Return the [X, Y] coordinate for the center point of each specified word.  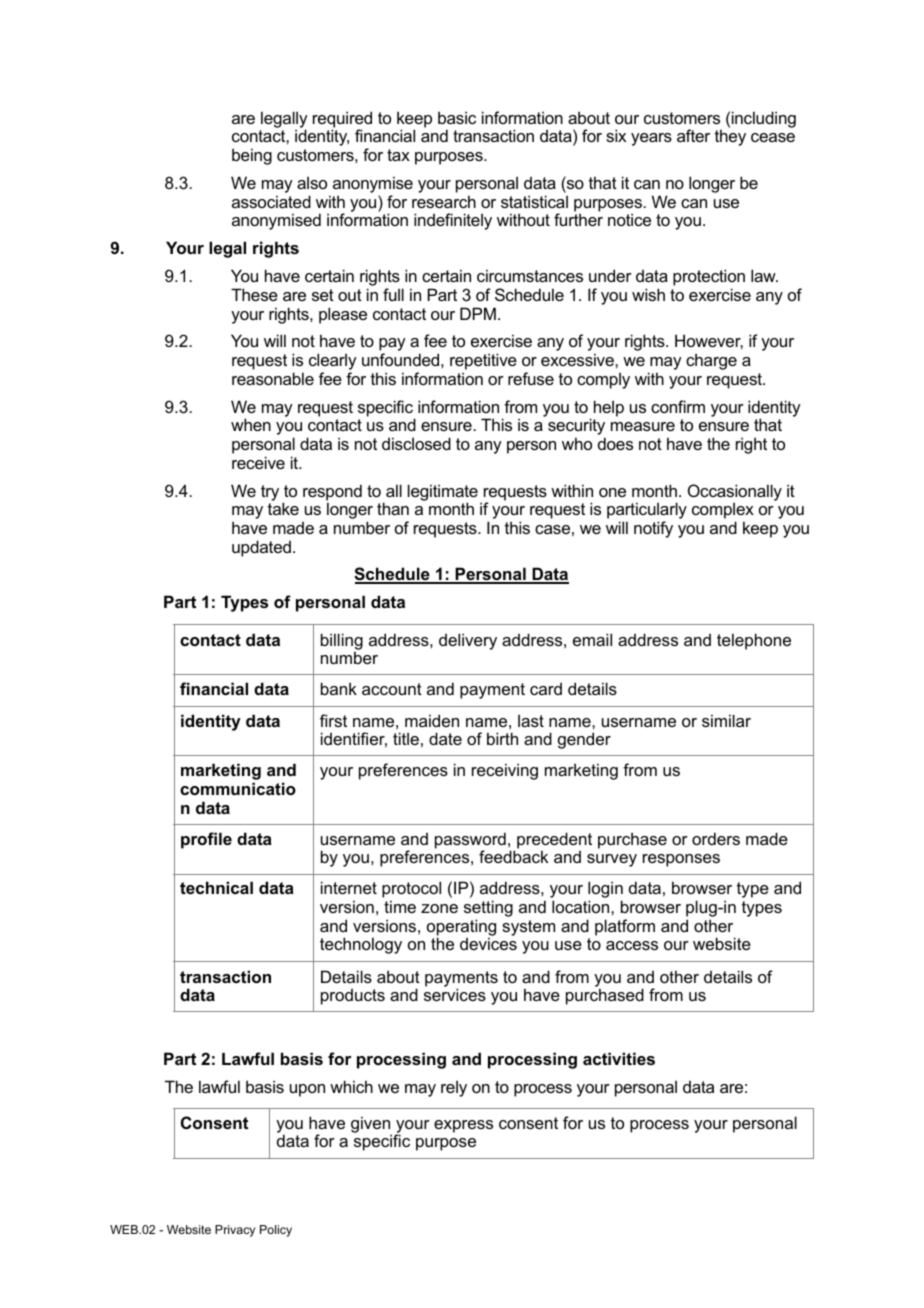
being [252, 156]
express [463, 1126]
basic [457, 117]
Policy [276, 1231]
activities [619, 1058]
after [693, 135]
